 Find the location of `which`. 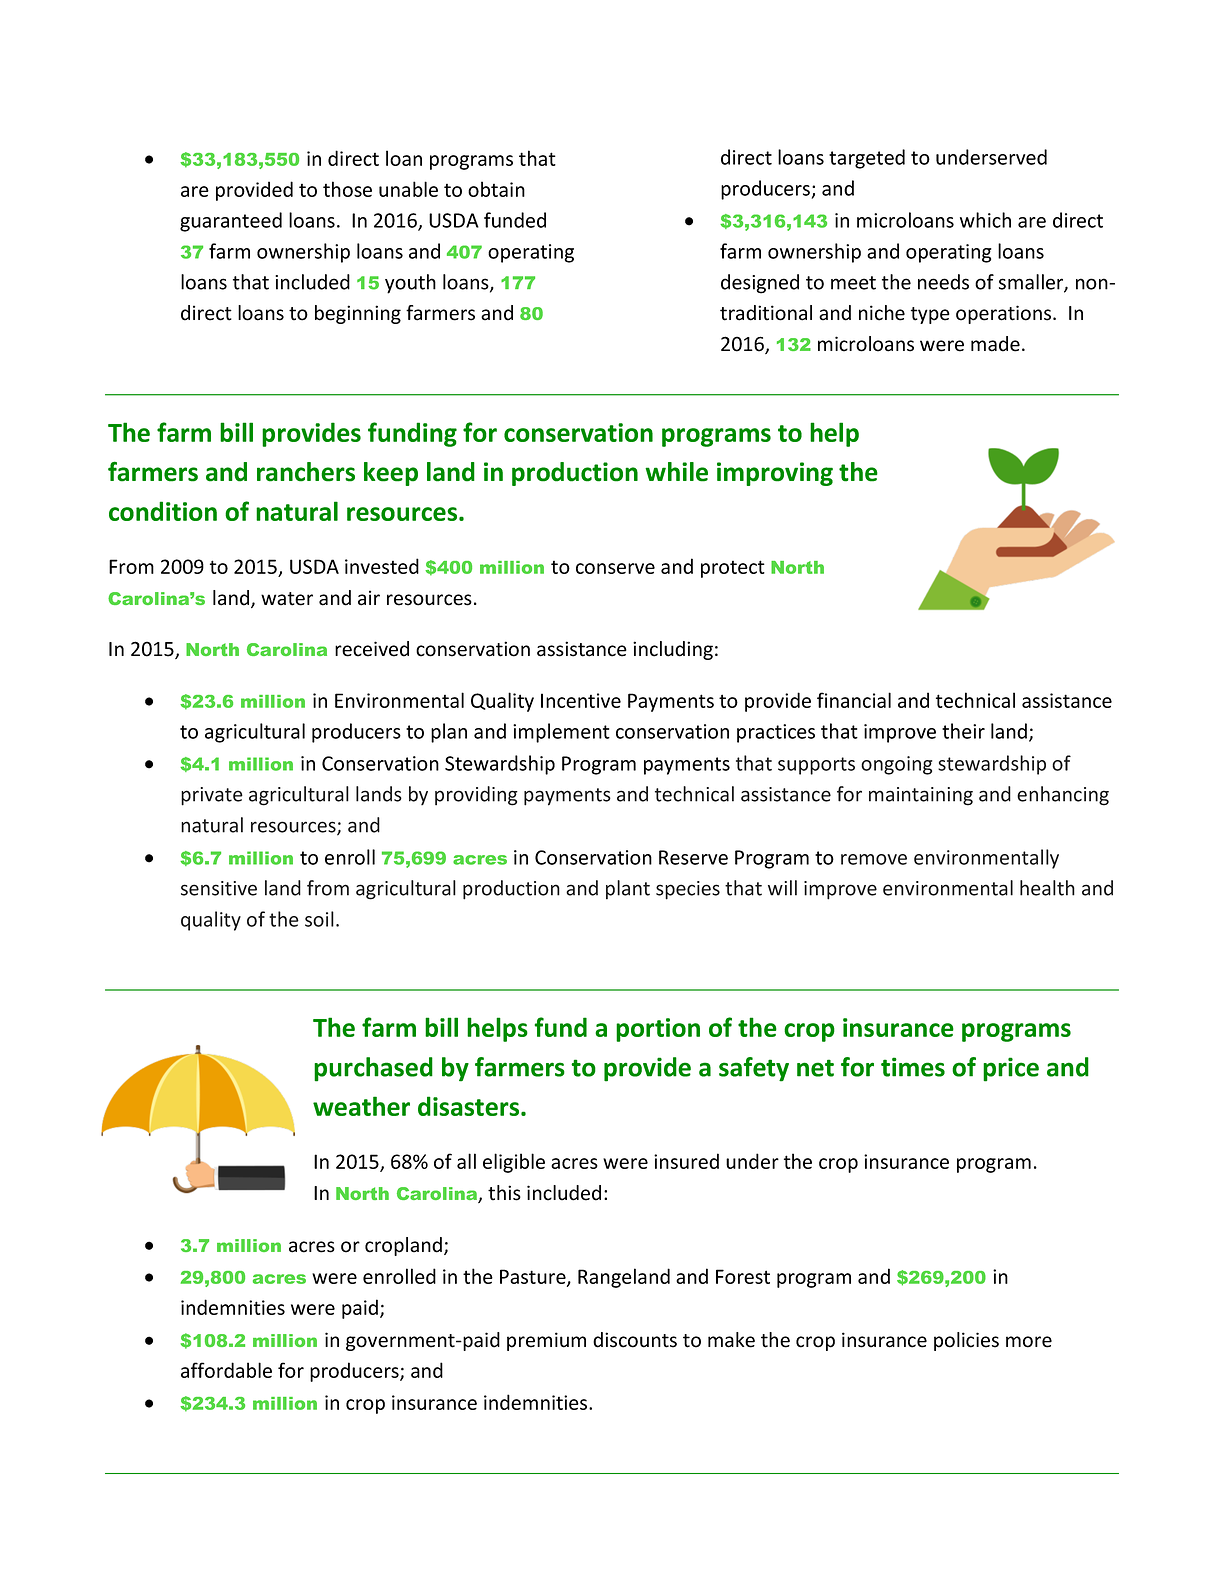

which is located at coordinates (985, 220).
